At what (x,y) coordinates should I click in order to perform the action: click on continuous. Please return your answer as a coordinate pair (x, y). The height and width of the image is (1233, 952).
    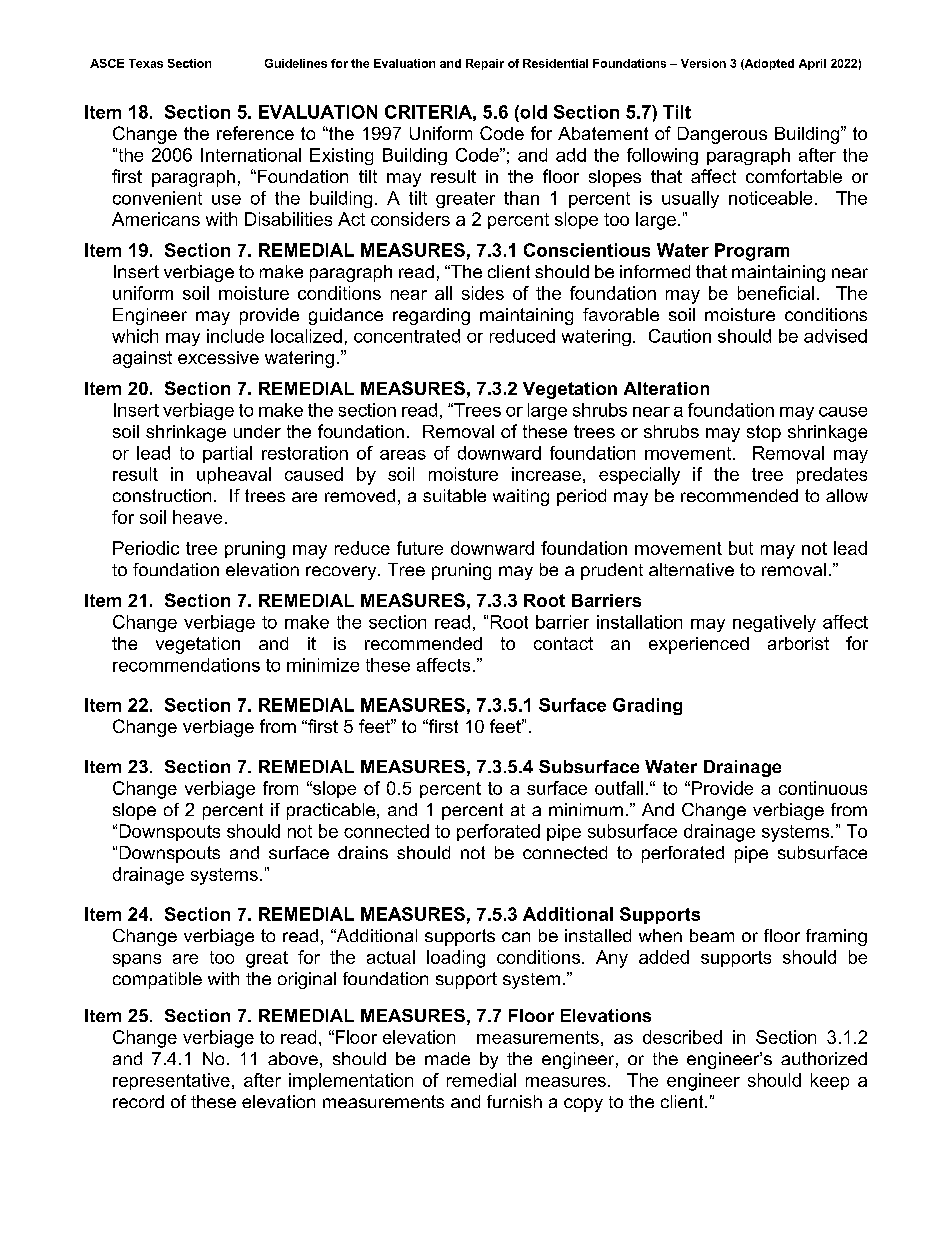
    Looking at the image, I should click on (823, 788).
